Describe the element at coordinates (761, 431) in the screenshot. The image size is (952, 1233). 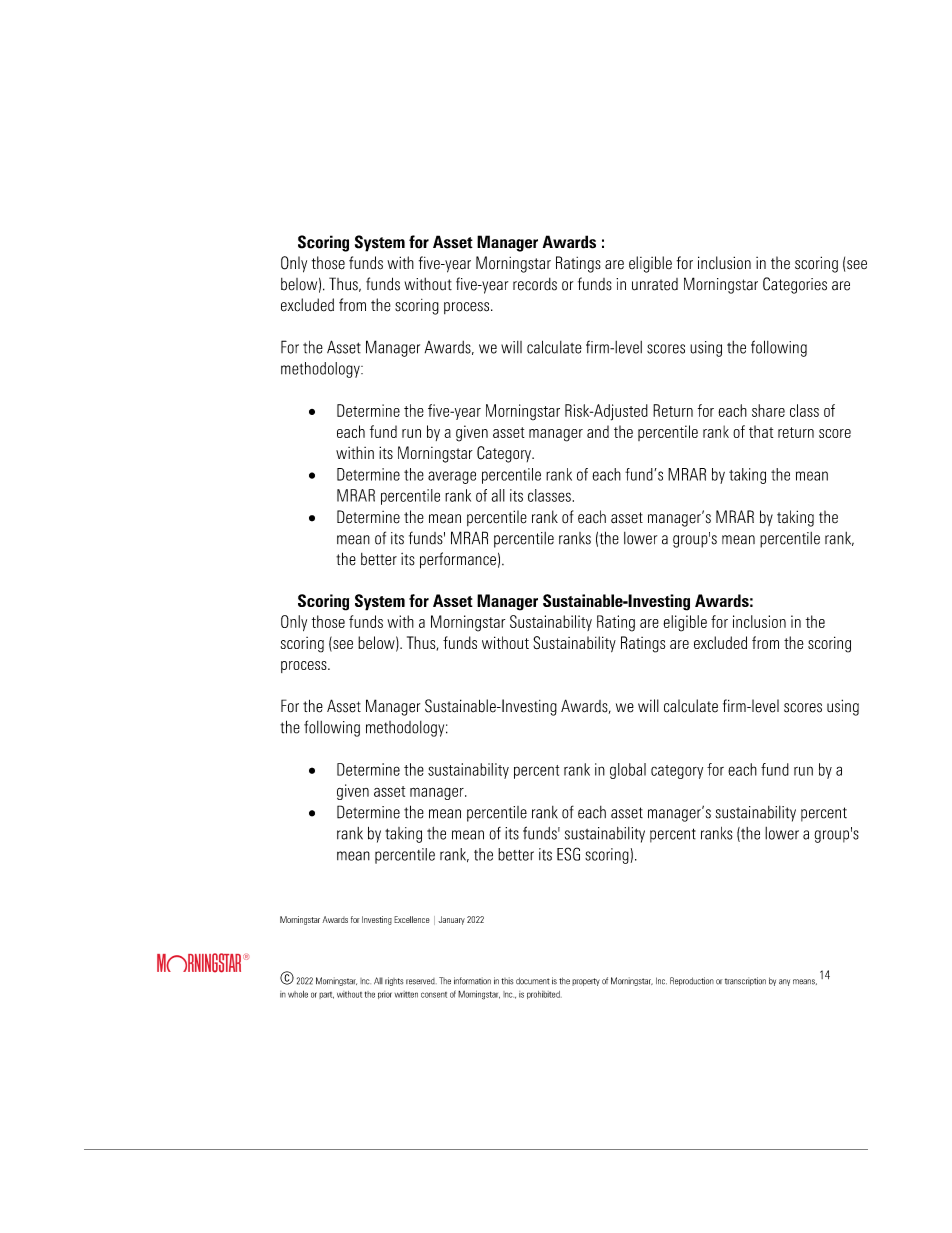
I see `that` at that location.
